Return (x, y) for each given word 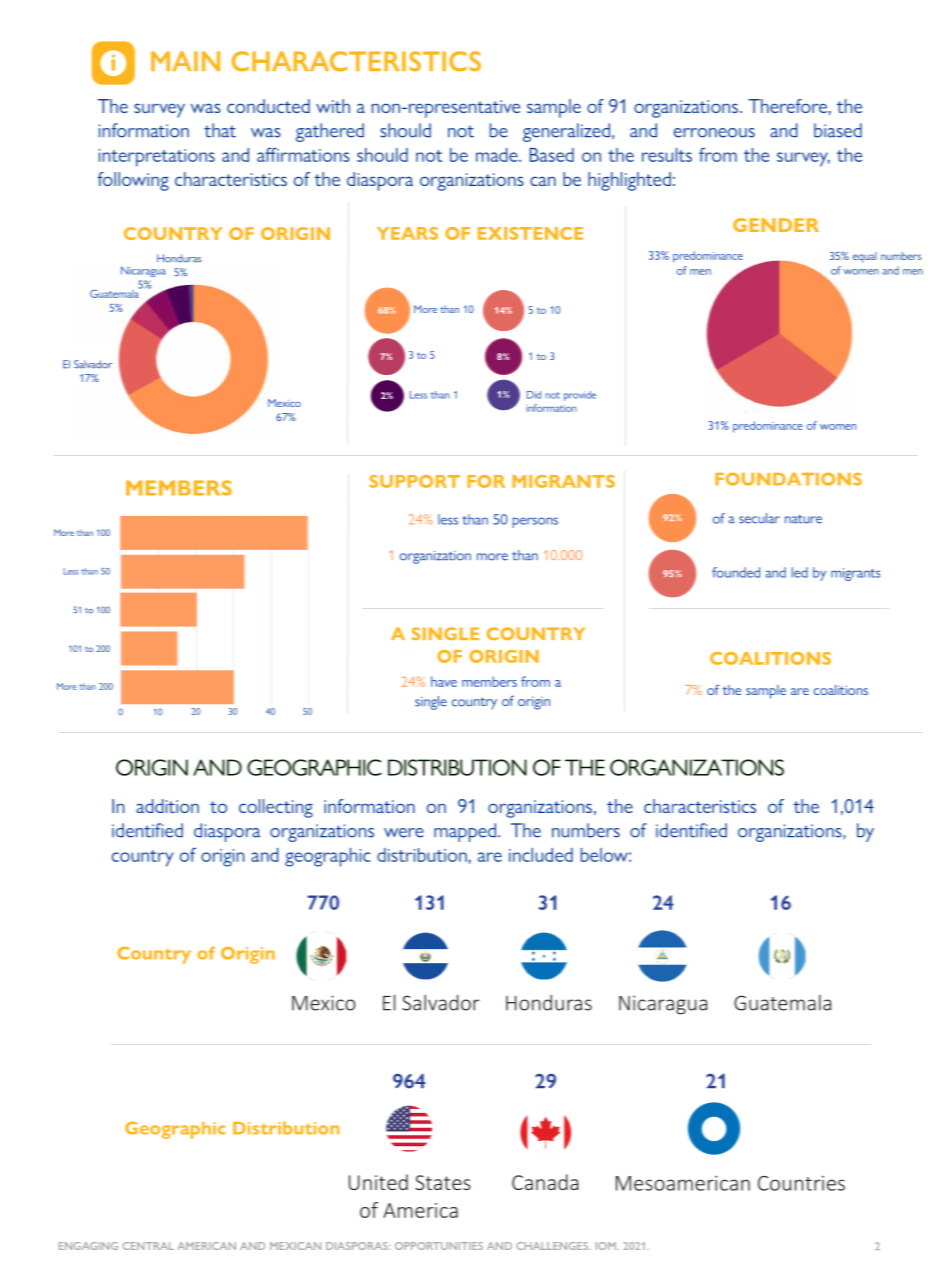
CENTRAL (148, 1246)
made (498, 155)
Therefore (787, 106)
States (443, 1182)
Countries (801, 1183)
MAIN (185, 61)
